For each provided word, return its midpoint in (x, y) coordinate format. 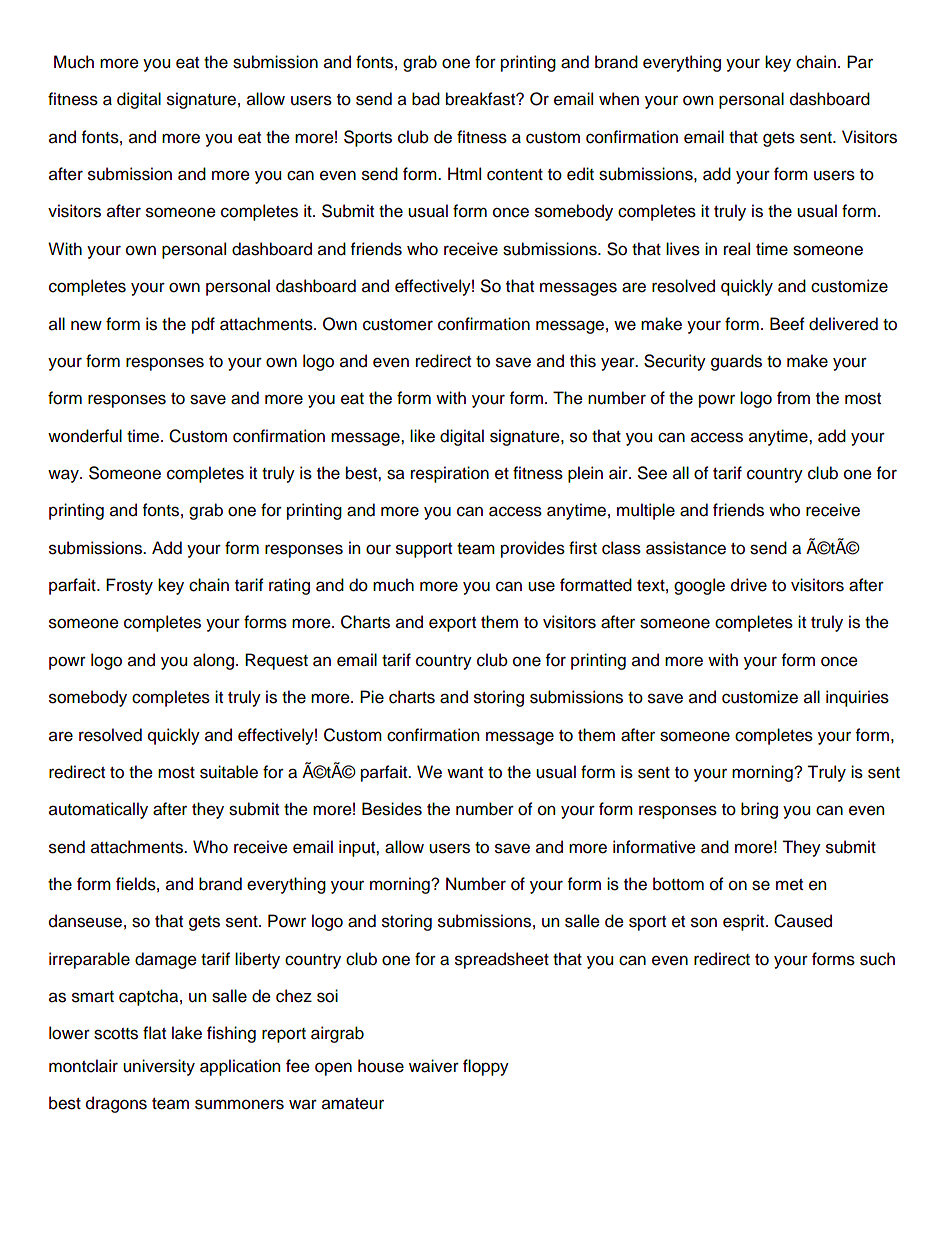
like (422, 436)
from (793, 398)
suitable (229, 772)
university (159, 1067)
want (465, 773)
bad (426, 99)
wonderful (85, 436)
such (877, 959)
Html (464, 173)
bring (759, 810)
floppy (486, 1067)
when (619, 99)
